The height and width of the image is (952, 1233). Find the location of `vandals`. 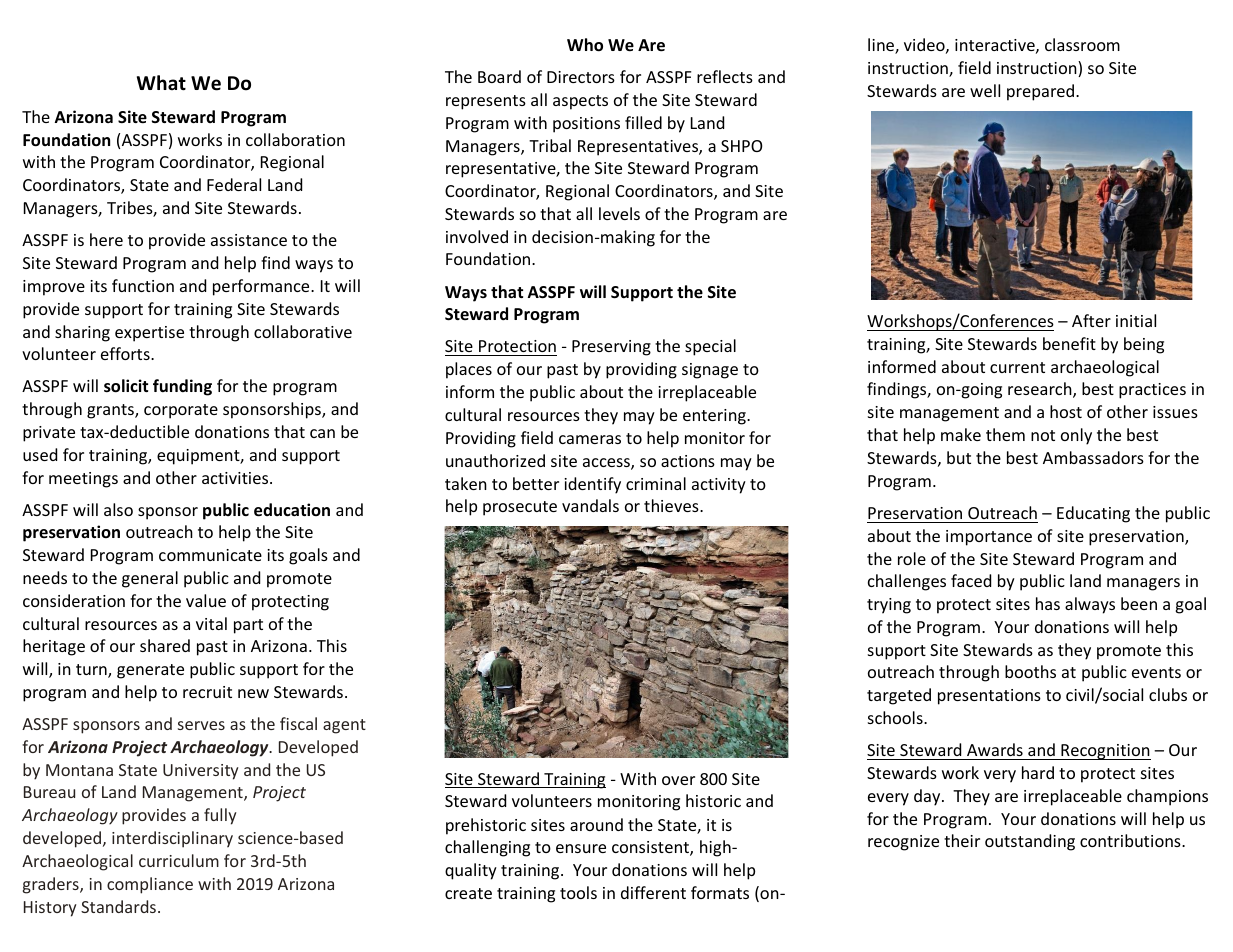

vandals is located at coordinates (590, 505).
